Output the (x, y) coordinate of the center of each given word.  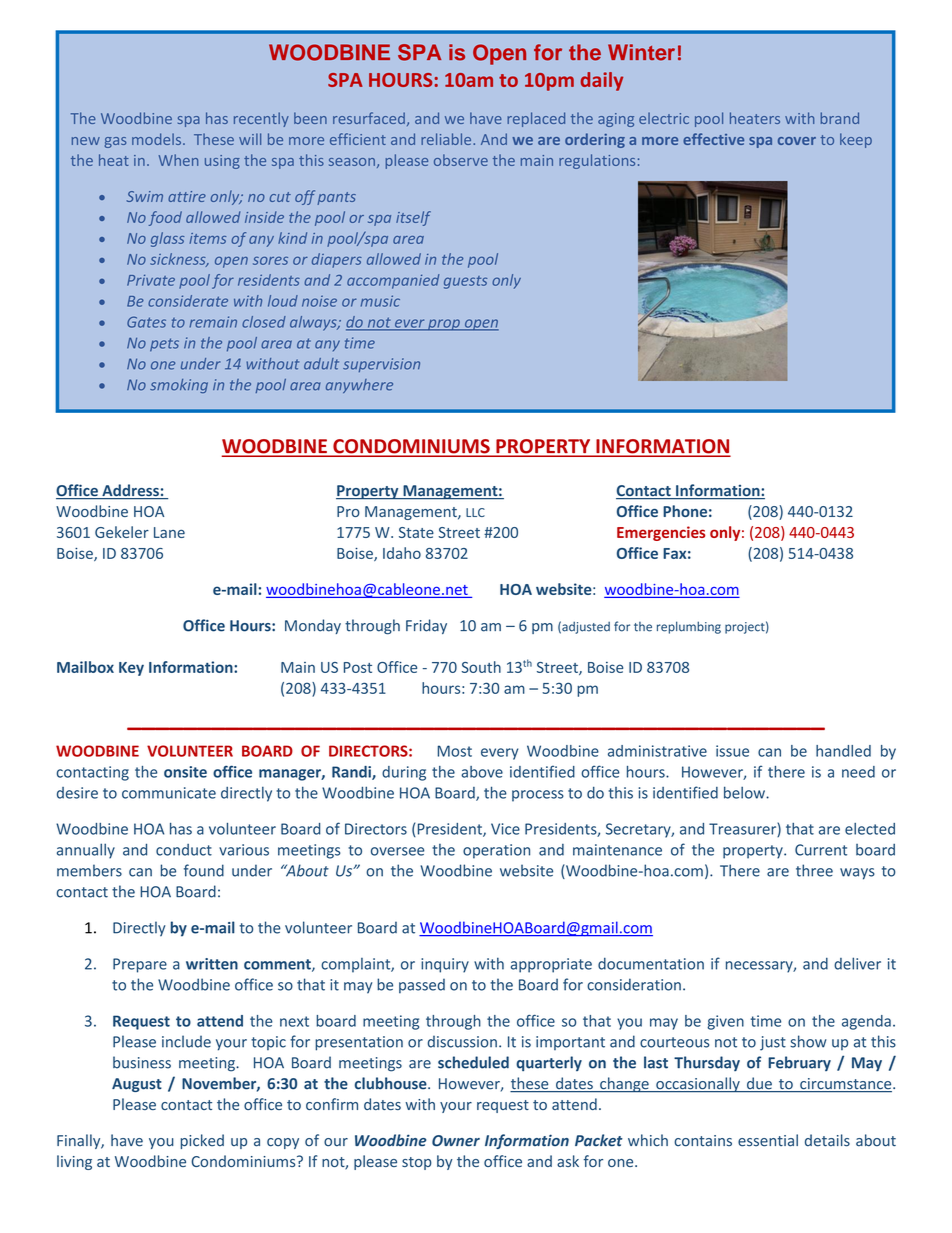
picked (202, 1141)
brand (839, 118)
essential (768, 1140)
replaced (536, 119)
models (158, 139)
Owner (456, 1141)
